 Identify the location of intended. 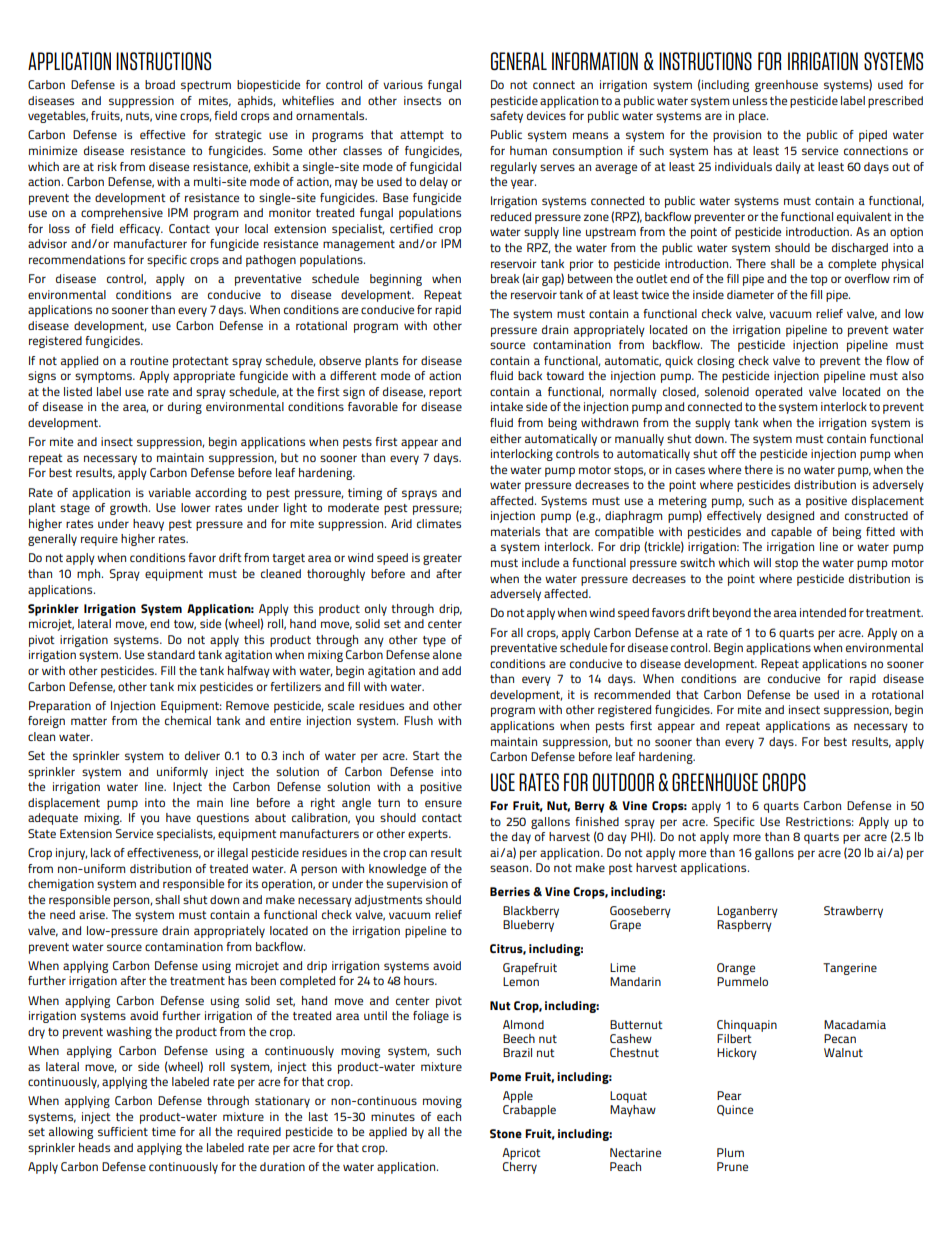
(823, 612).
